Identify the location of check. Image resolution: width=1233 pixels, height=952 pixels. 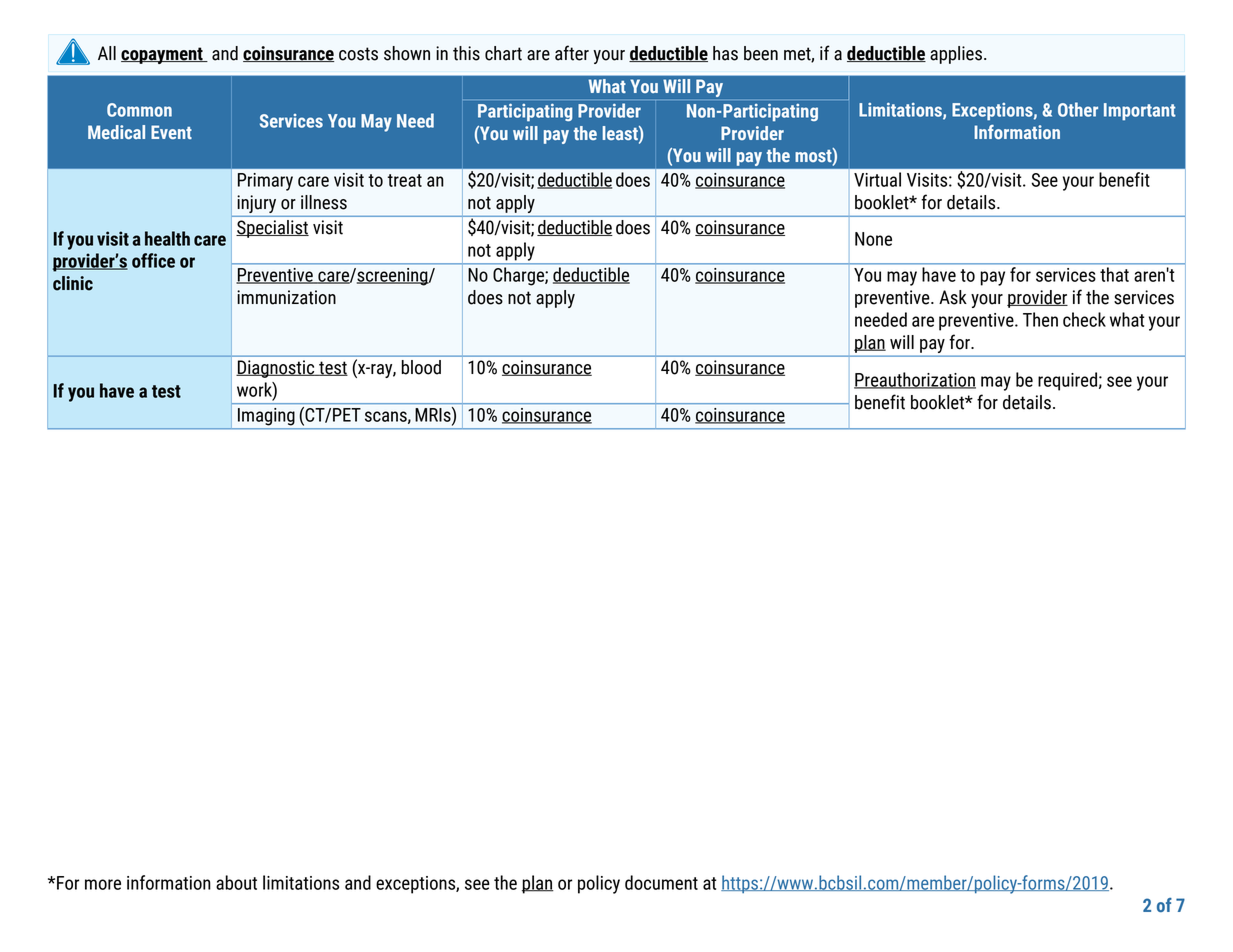
(1084, 319).
